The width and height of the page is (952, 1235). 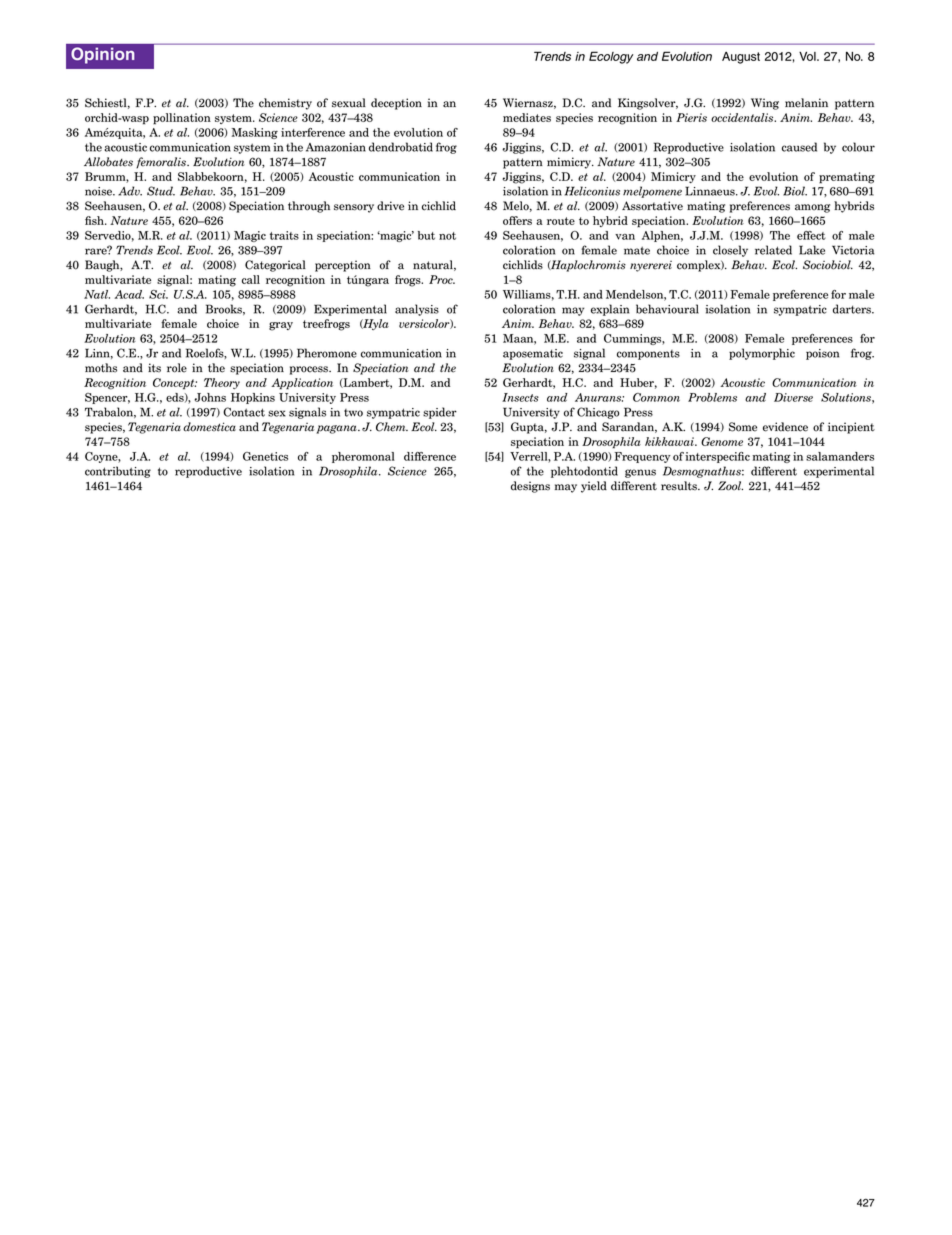 I want to click on not, so click(x=447, y=236).
